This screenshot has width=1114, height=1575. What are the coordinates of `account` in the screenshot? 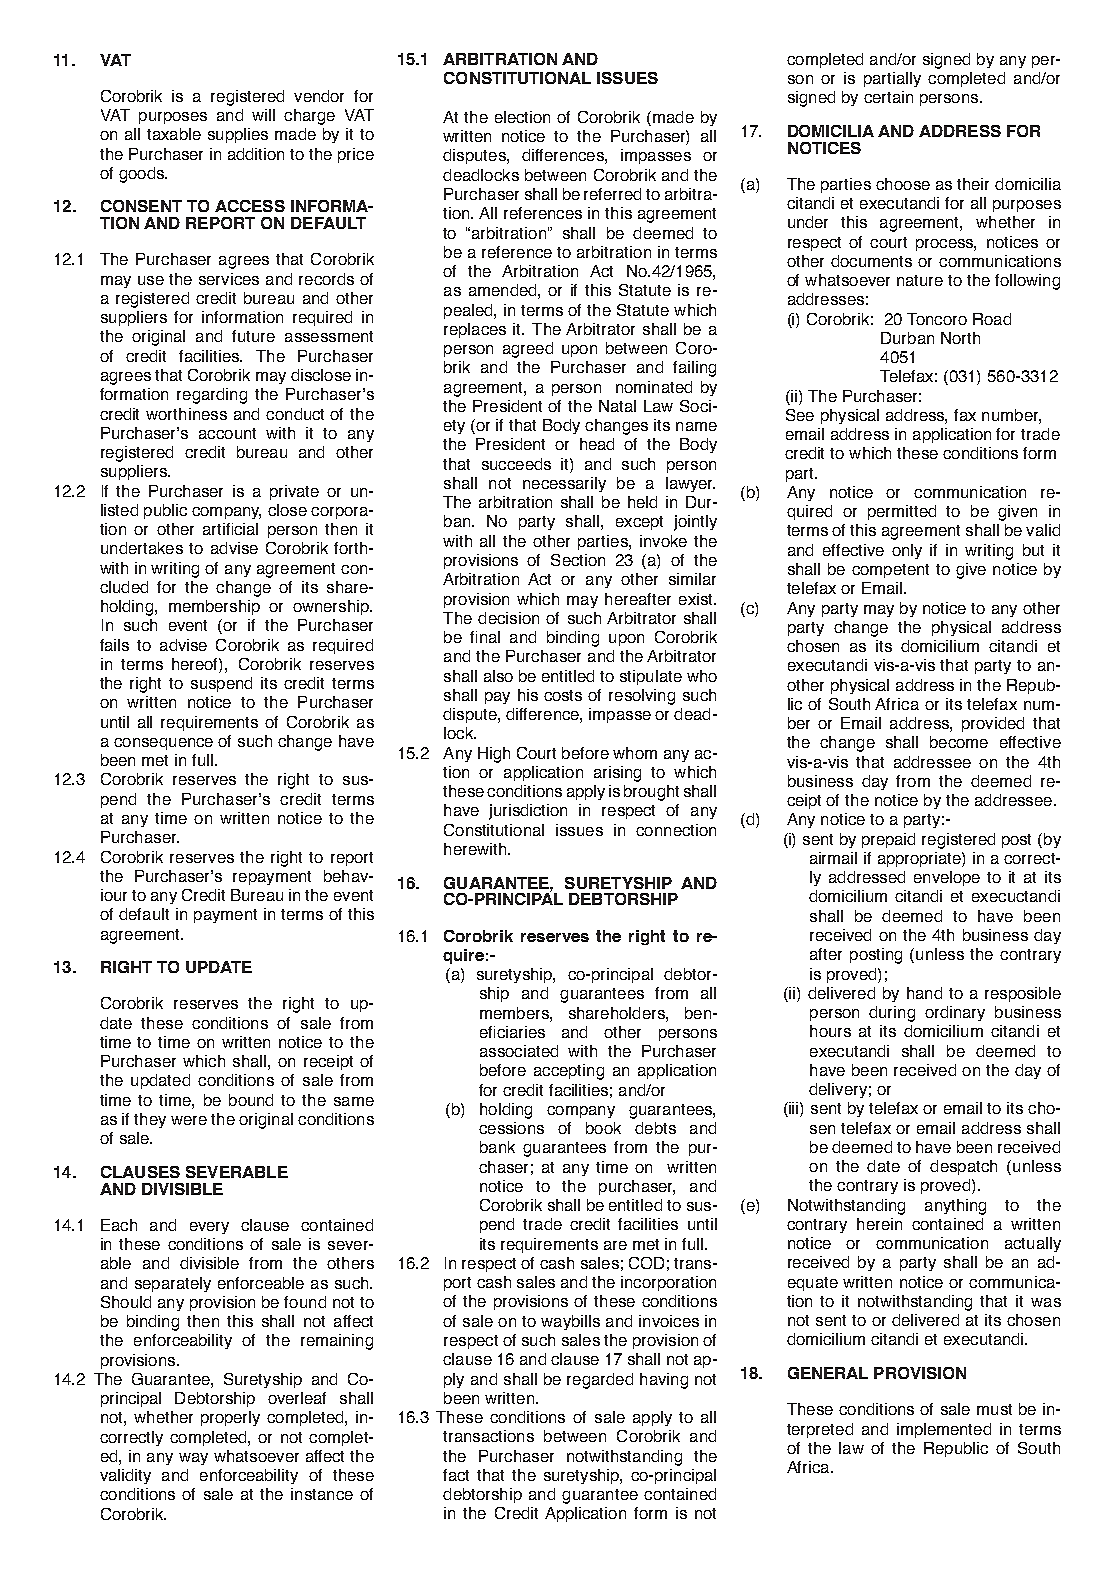 It's located at (227, 433).
